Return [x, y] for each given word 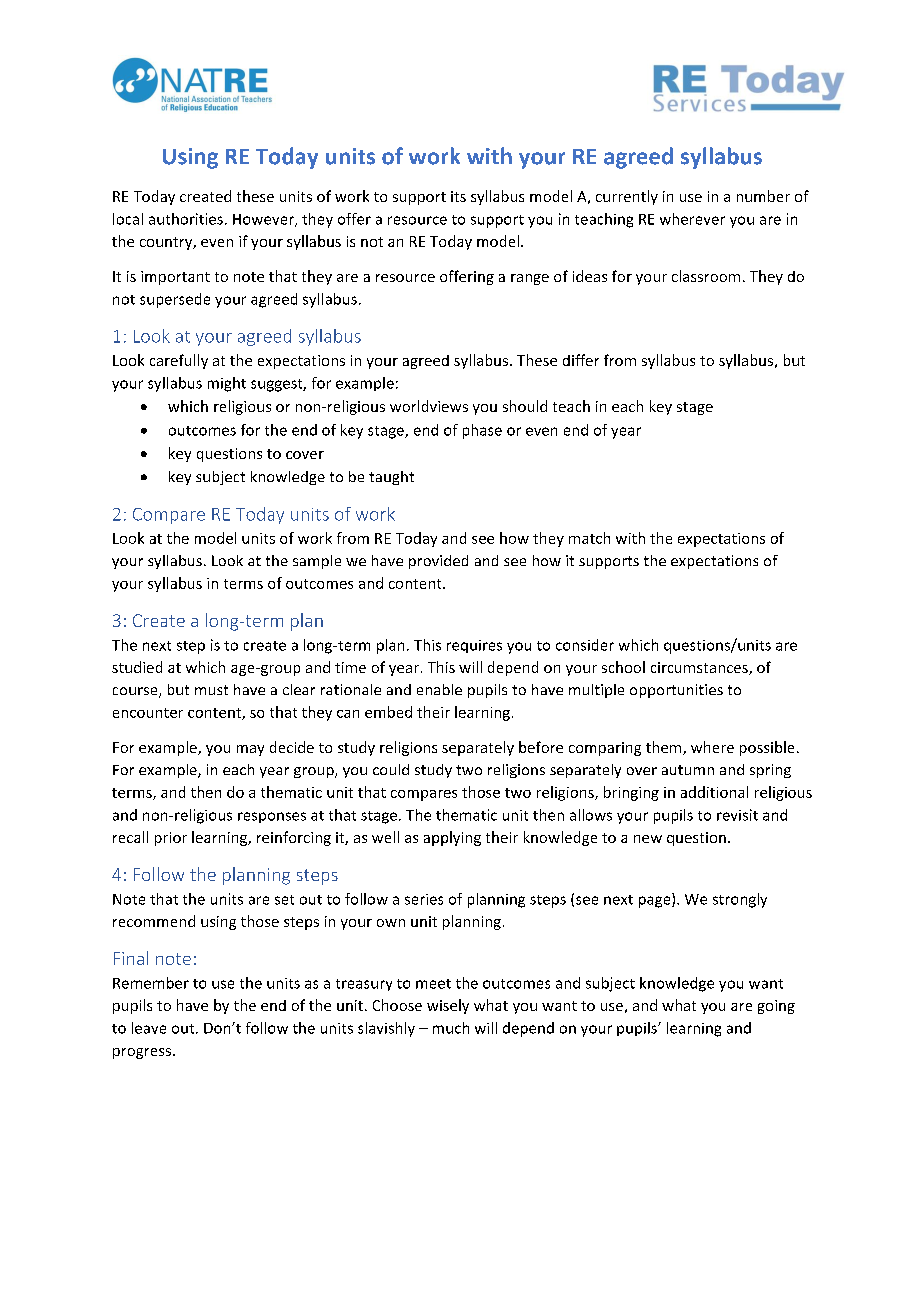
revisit [737, 815]
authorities [186, 219]
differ [581, 360]
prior [171, 839]
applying [452, 838]
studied [137, 667]
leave [149, 1028]
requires [474, 646]
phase [482, 431]
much [451, 1028]
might [227, 384]
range [530, 279]
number [763, 196]
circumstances [700, 668]
